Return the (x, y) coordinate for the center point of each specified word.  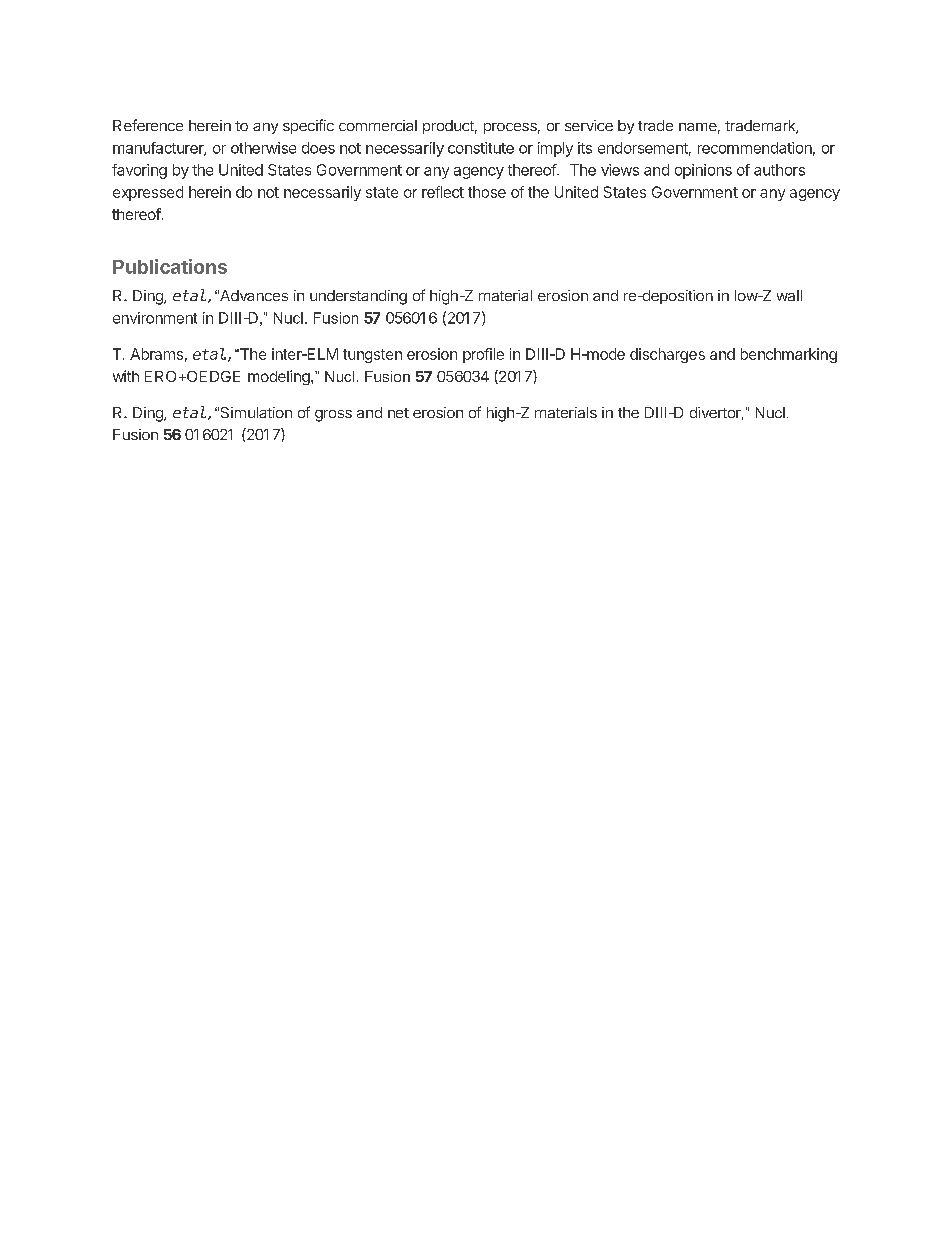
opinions (703, 171)
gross (333, 416)
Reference (148, 125)
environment (155, 318)
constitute (481, 148)
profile (483, 355)
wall (789, 295)
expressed (148, 193)
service (589, 125)
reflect (443, 192)
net (398, 413)
